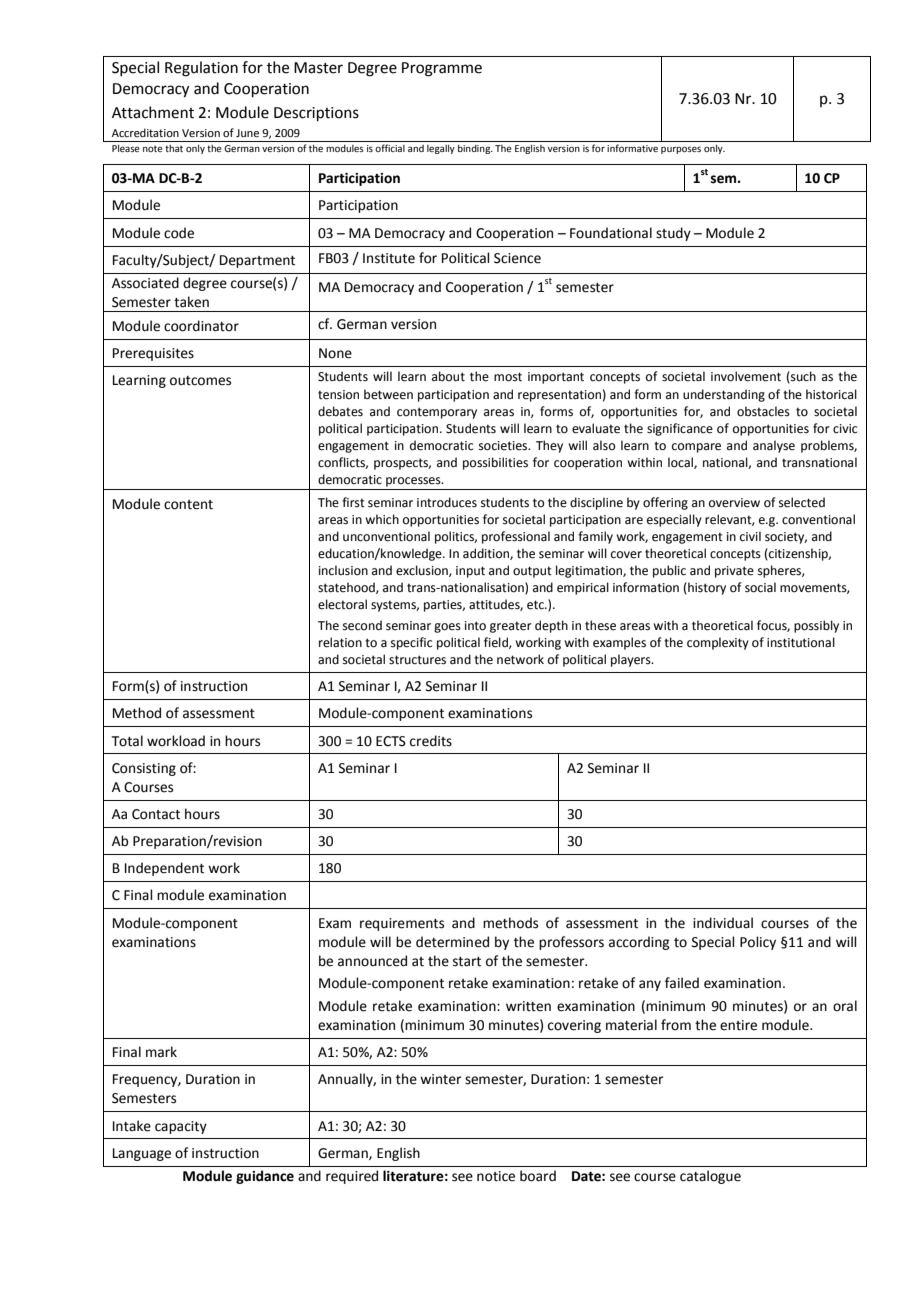 The height and width of the page is (1308, 924). I want to click on determined, so click(452, 942).
